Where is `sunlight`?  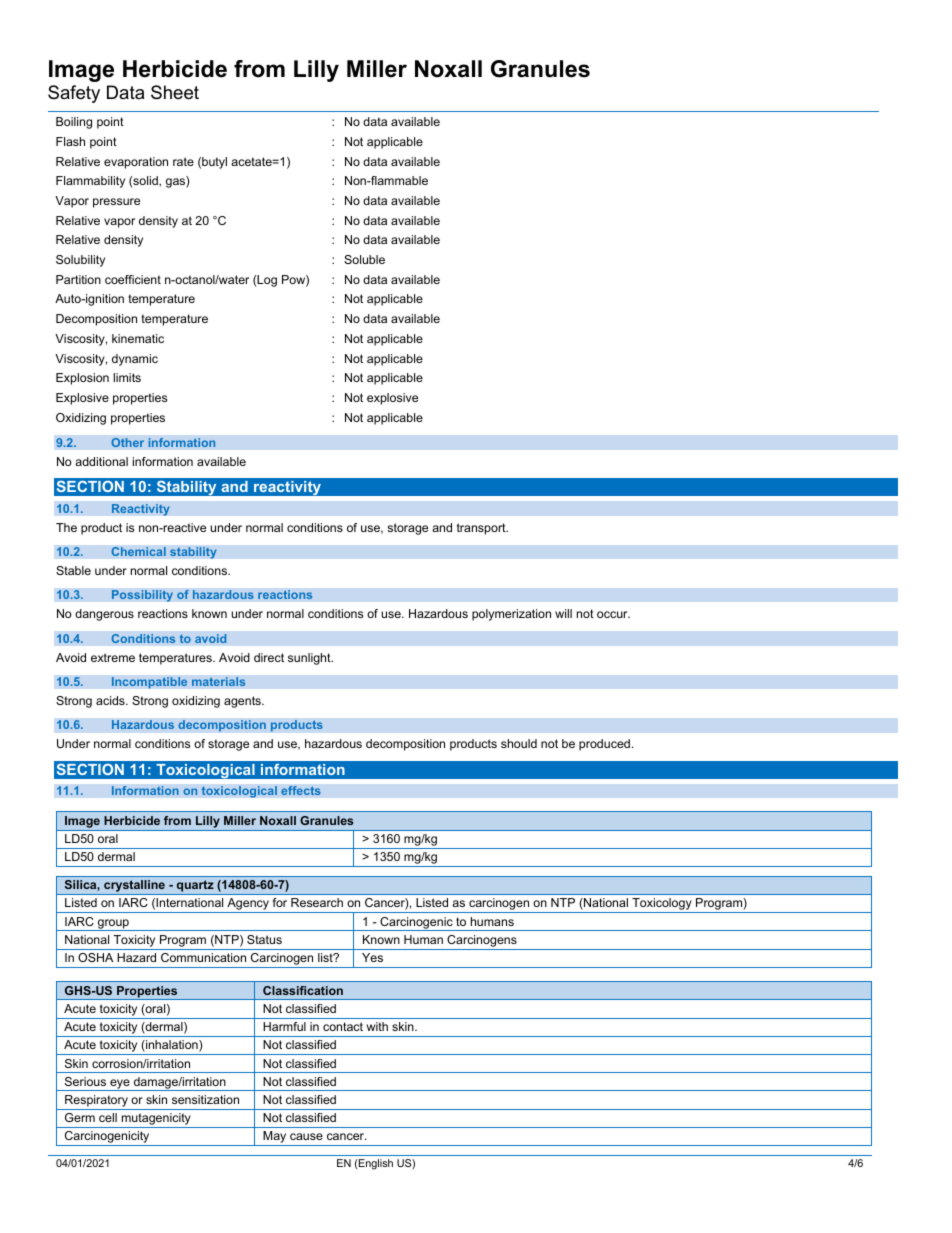 sunlight is located at coordinates (310, 659).
